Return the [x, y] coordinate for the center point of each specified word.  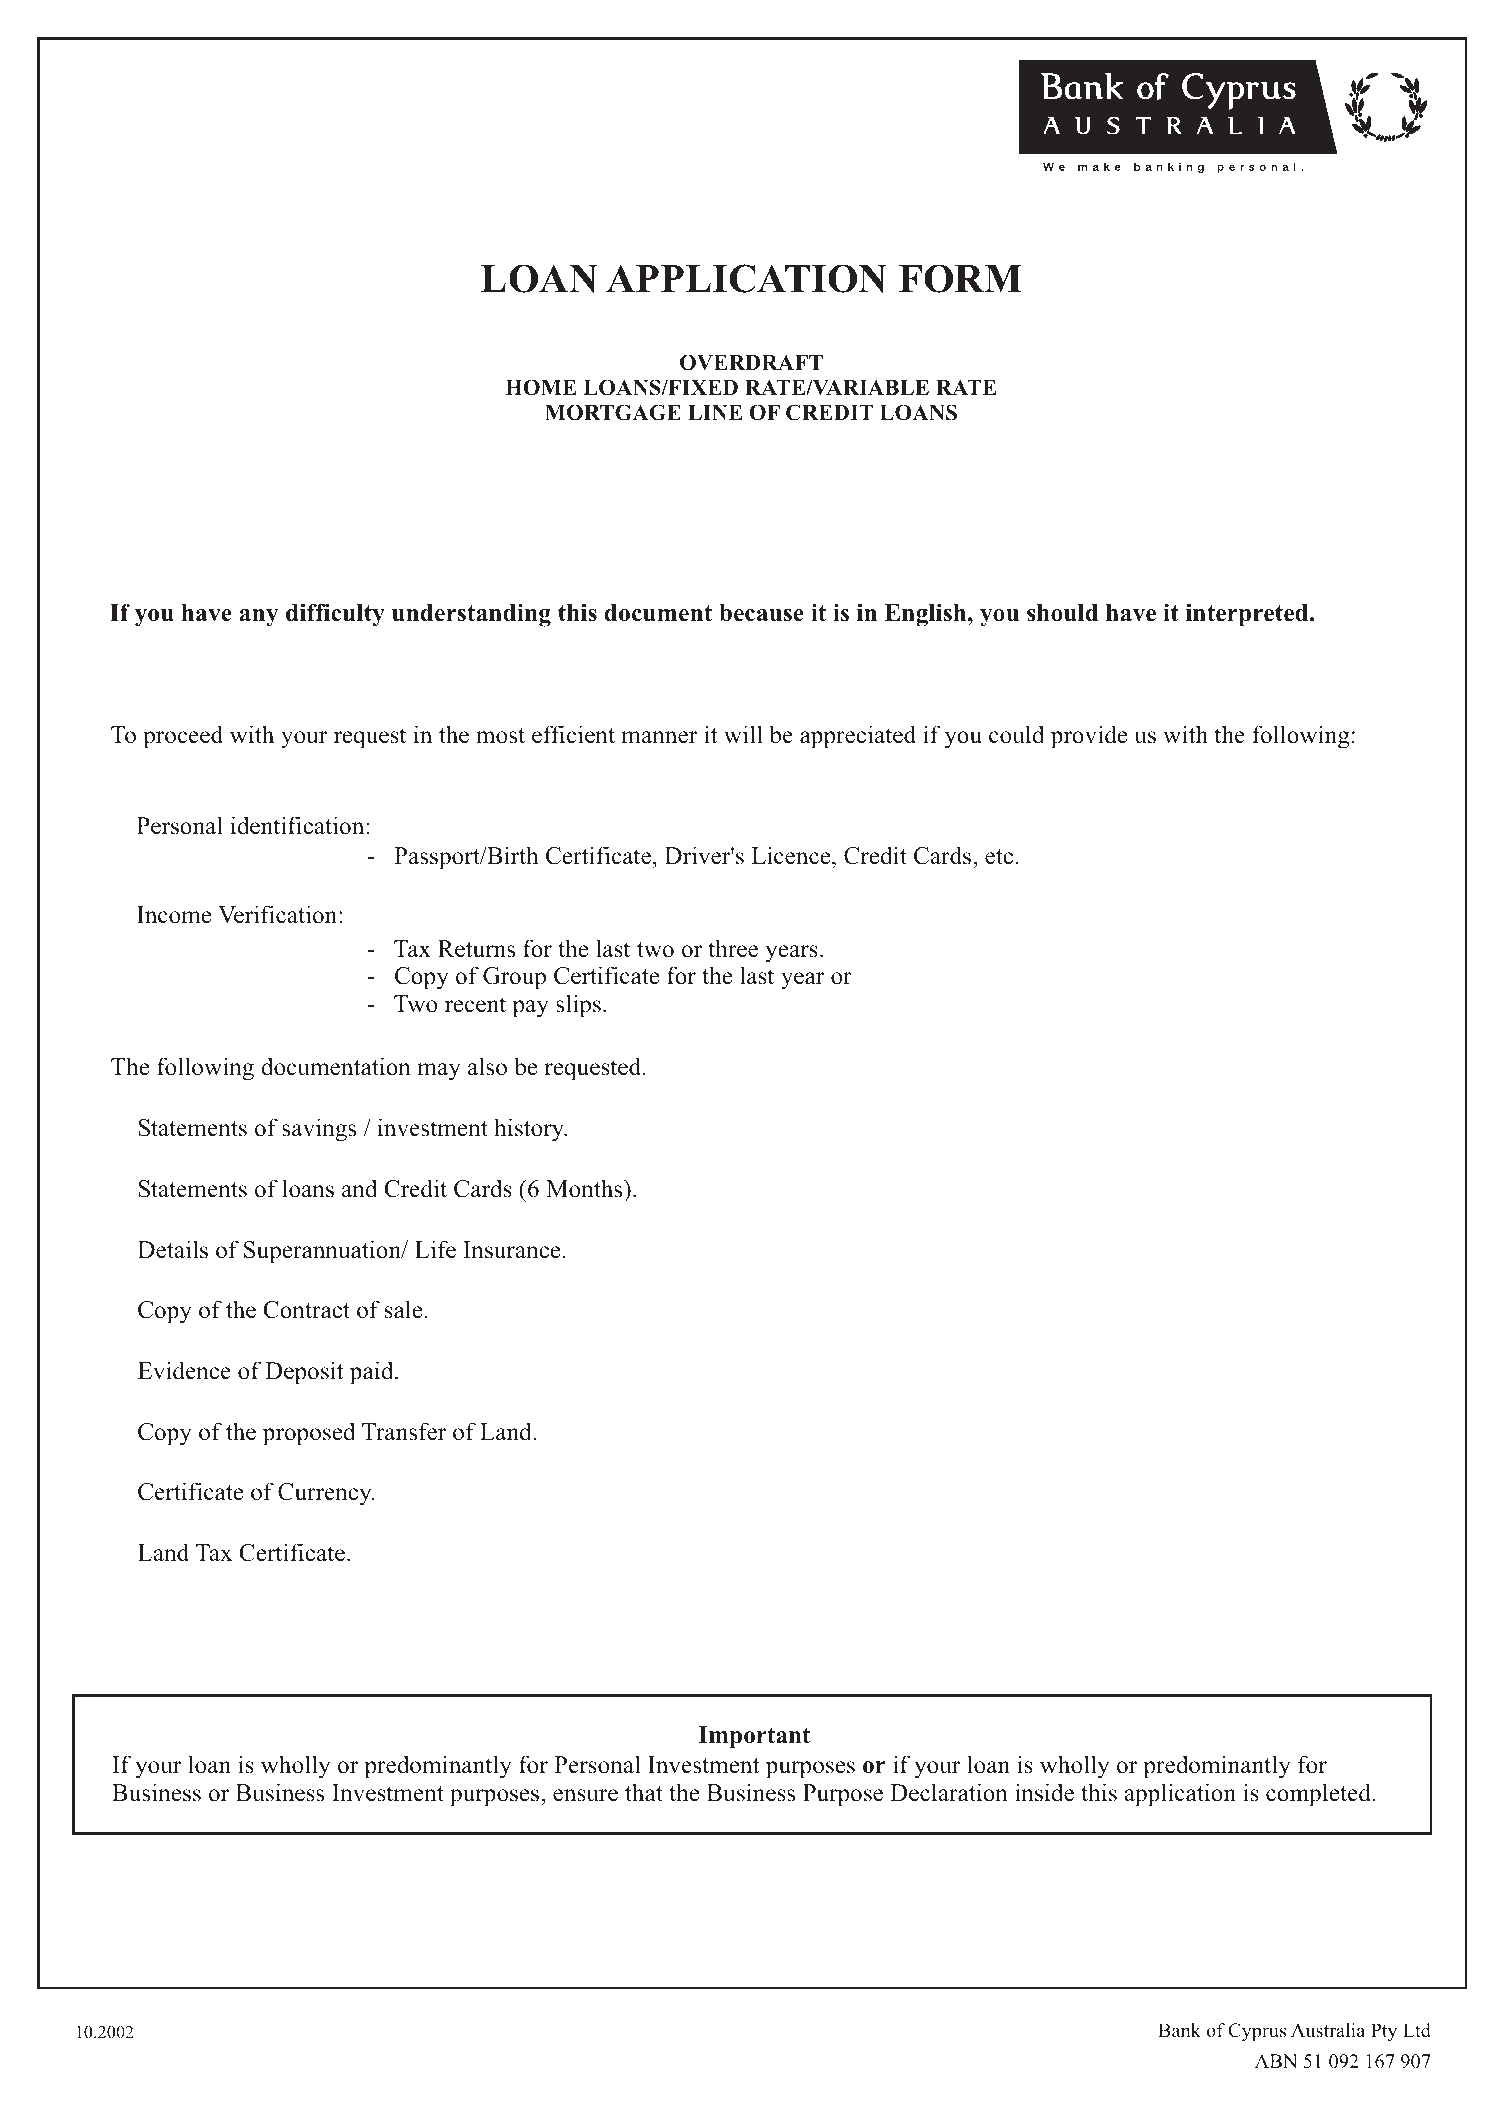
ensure [585, 1795]
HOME [541, 387]
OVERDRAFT [751, 362]
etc [999, 857]
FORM [960, 278]
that [644, 1792]
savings [319, 1130]
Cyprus [1257, 2032]
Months [585, 1188]
